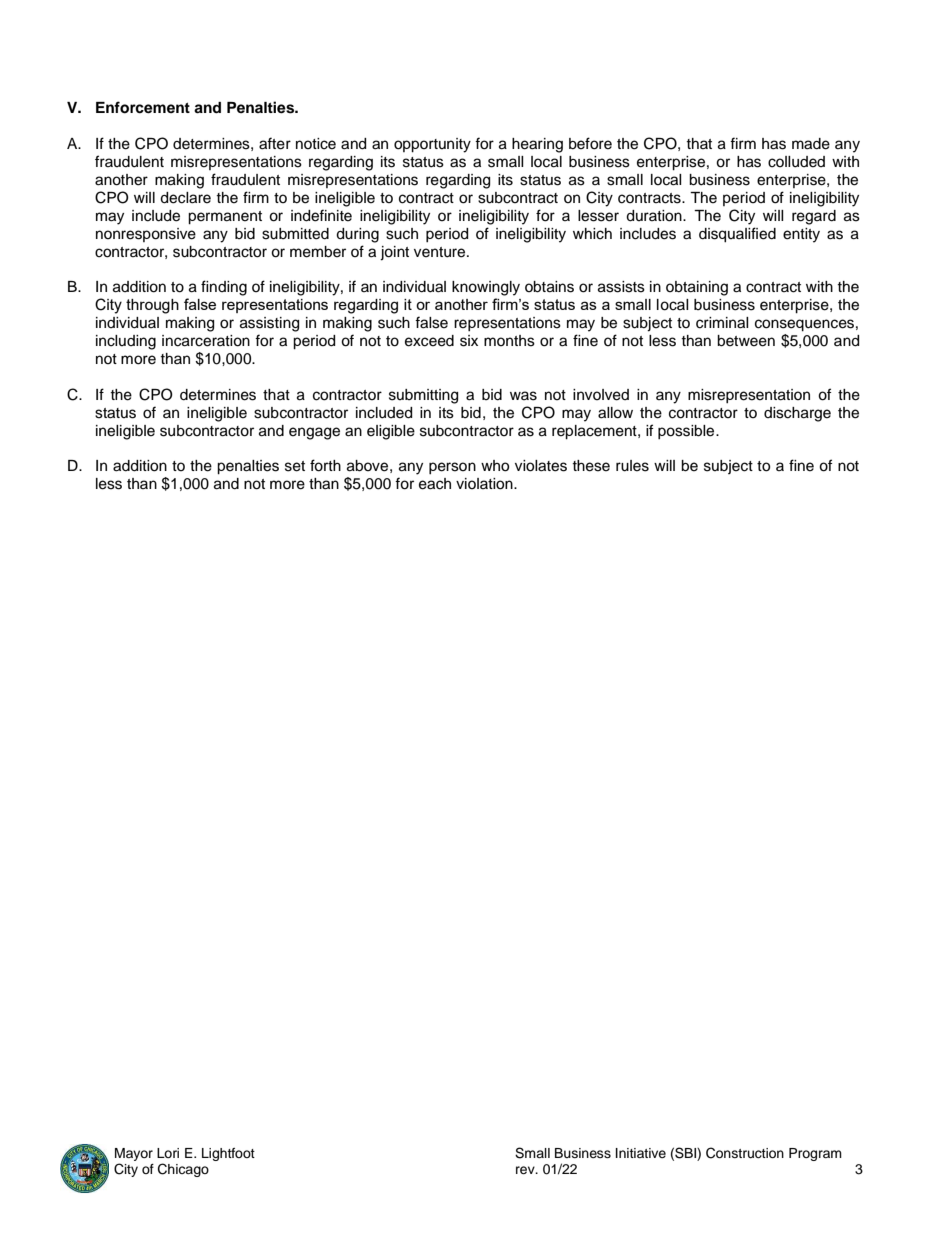  I want to click on rules, so click(632, 466).
